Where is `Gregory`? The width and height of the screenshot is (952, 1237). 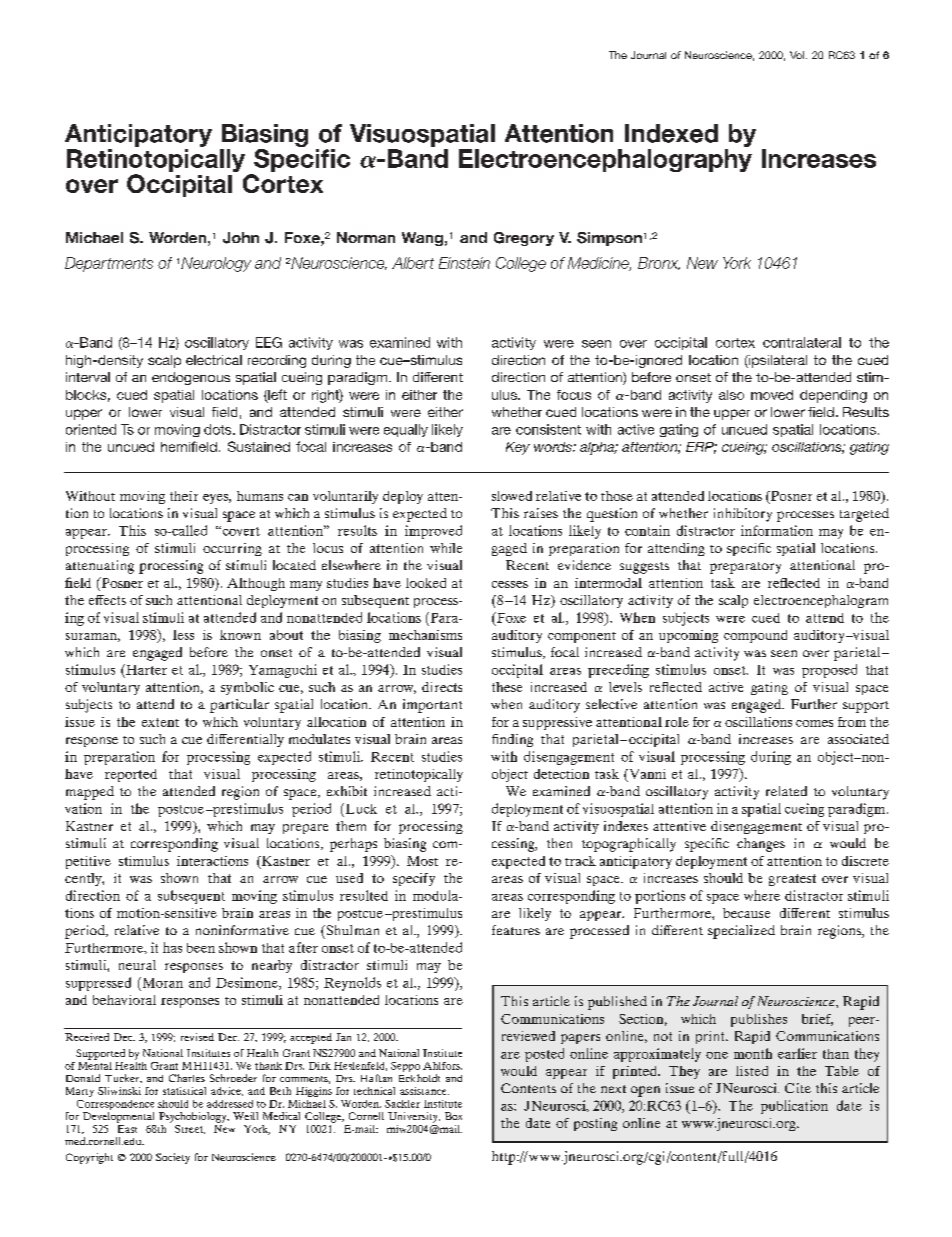
Gregory is located at coordinates (524, 239).
